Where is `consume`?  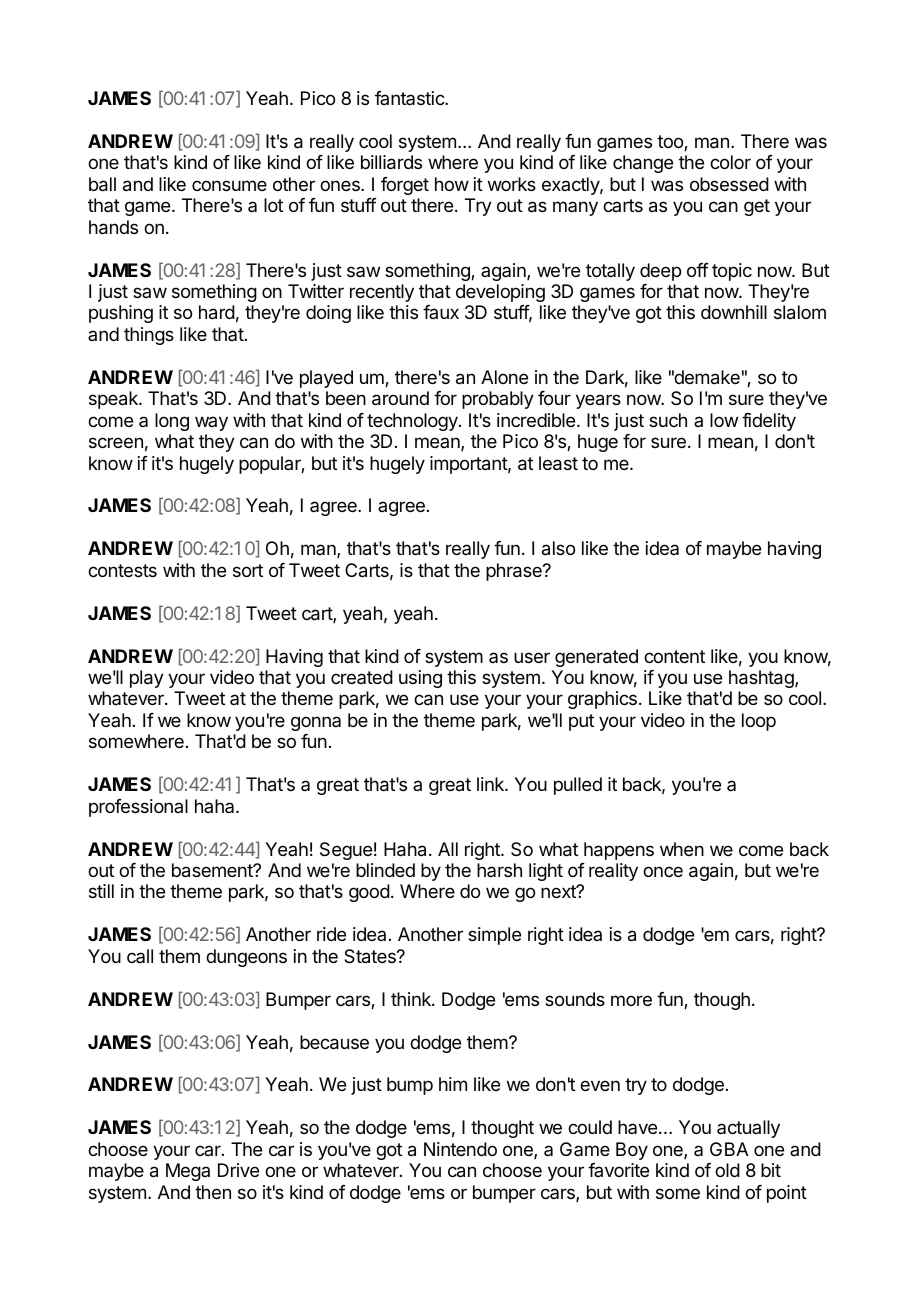 consume is located at coordinates (229, 185).
